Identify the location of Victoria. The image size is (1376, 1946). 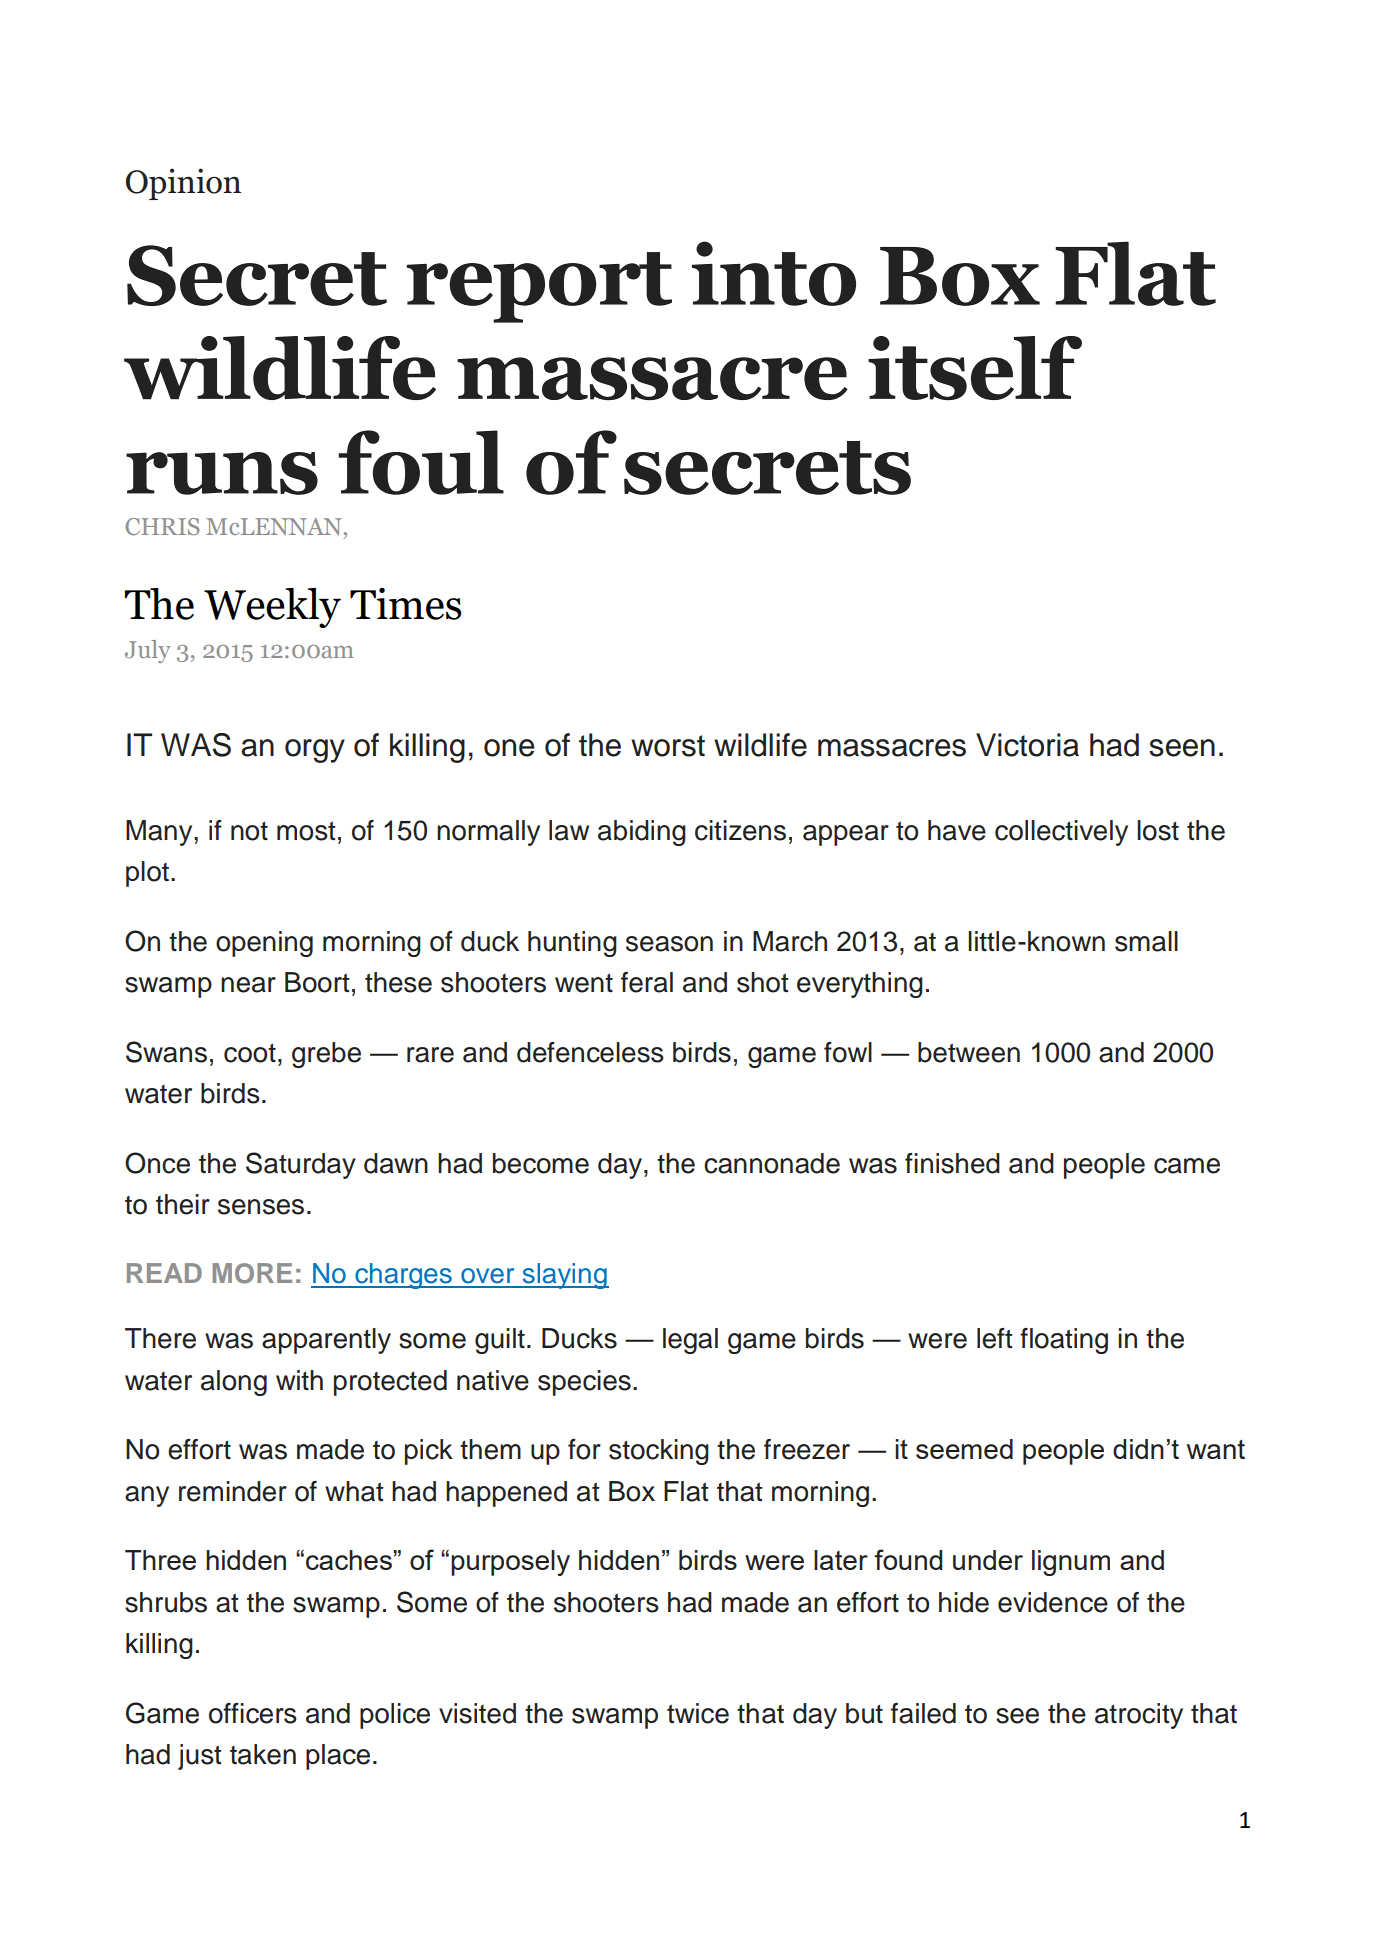
(1027, 745).
